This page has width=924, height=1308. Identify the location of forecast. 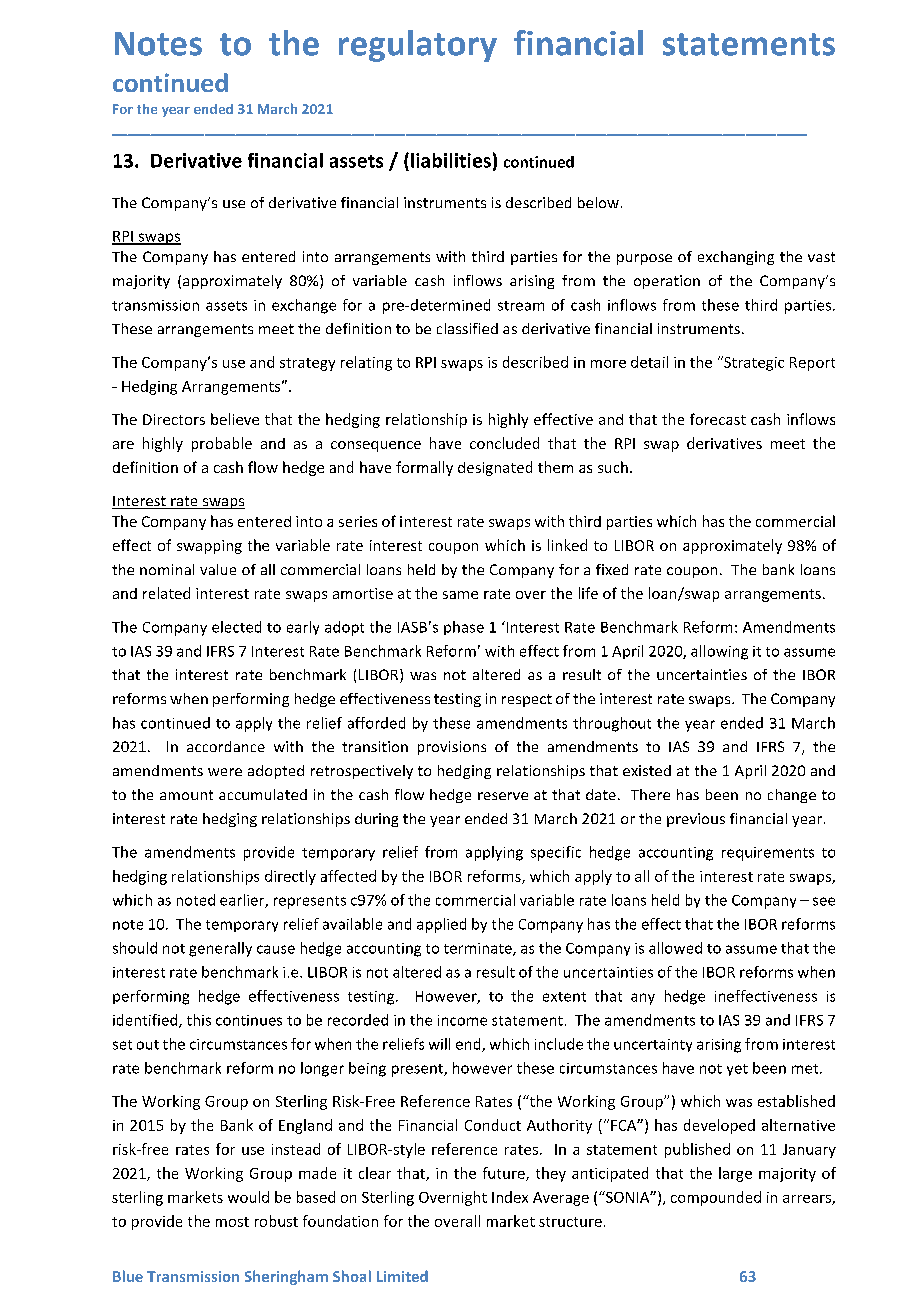
(718, 419).
